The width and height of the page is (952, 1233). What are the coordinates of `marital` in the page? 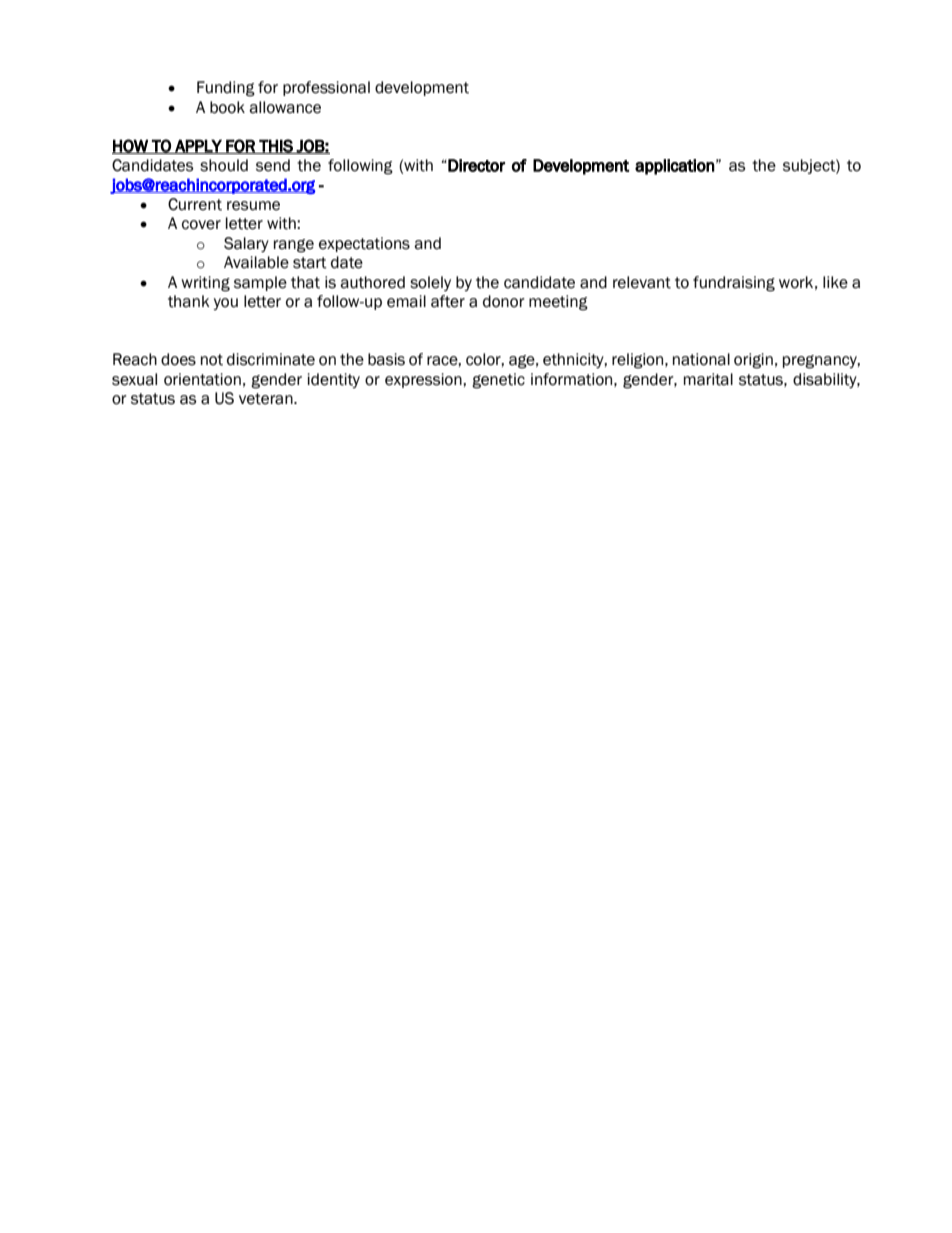 It's located at (708, 379).
